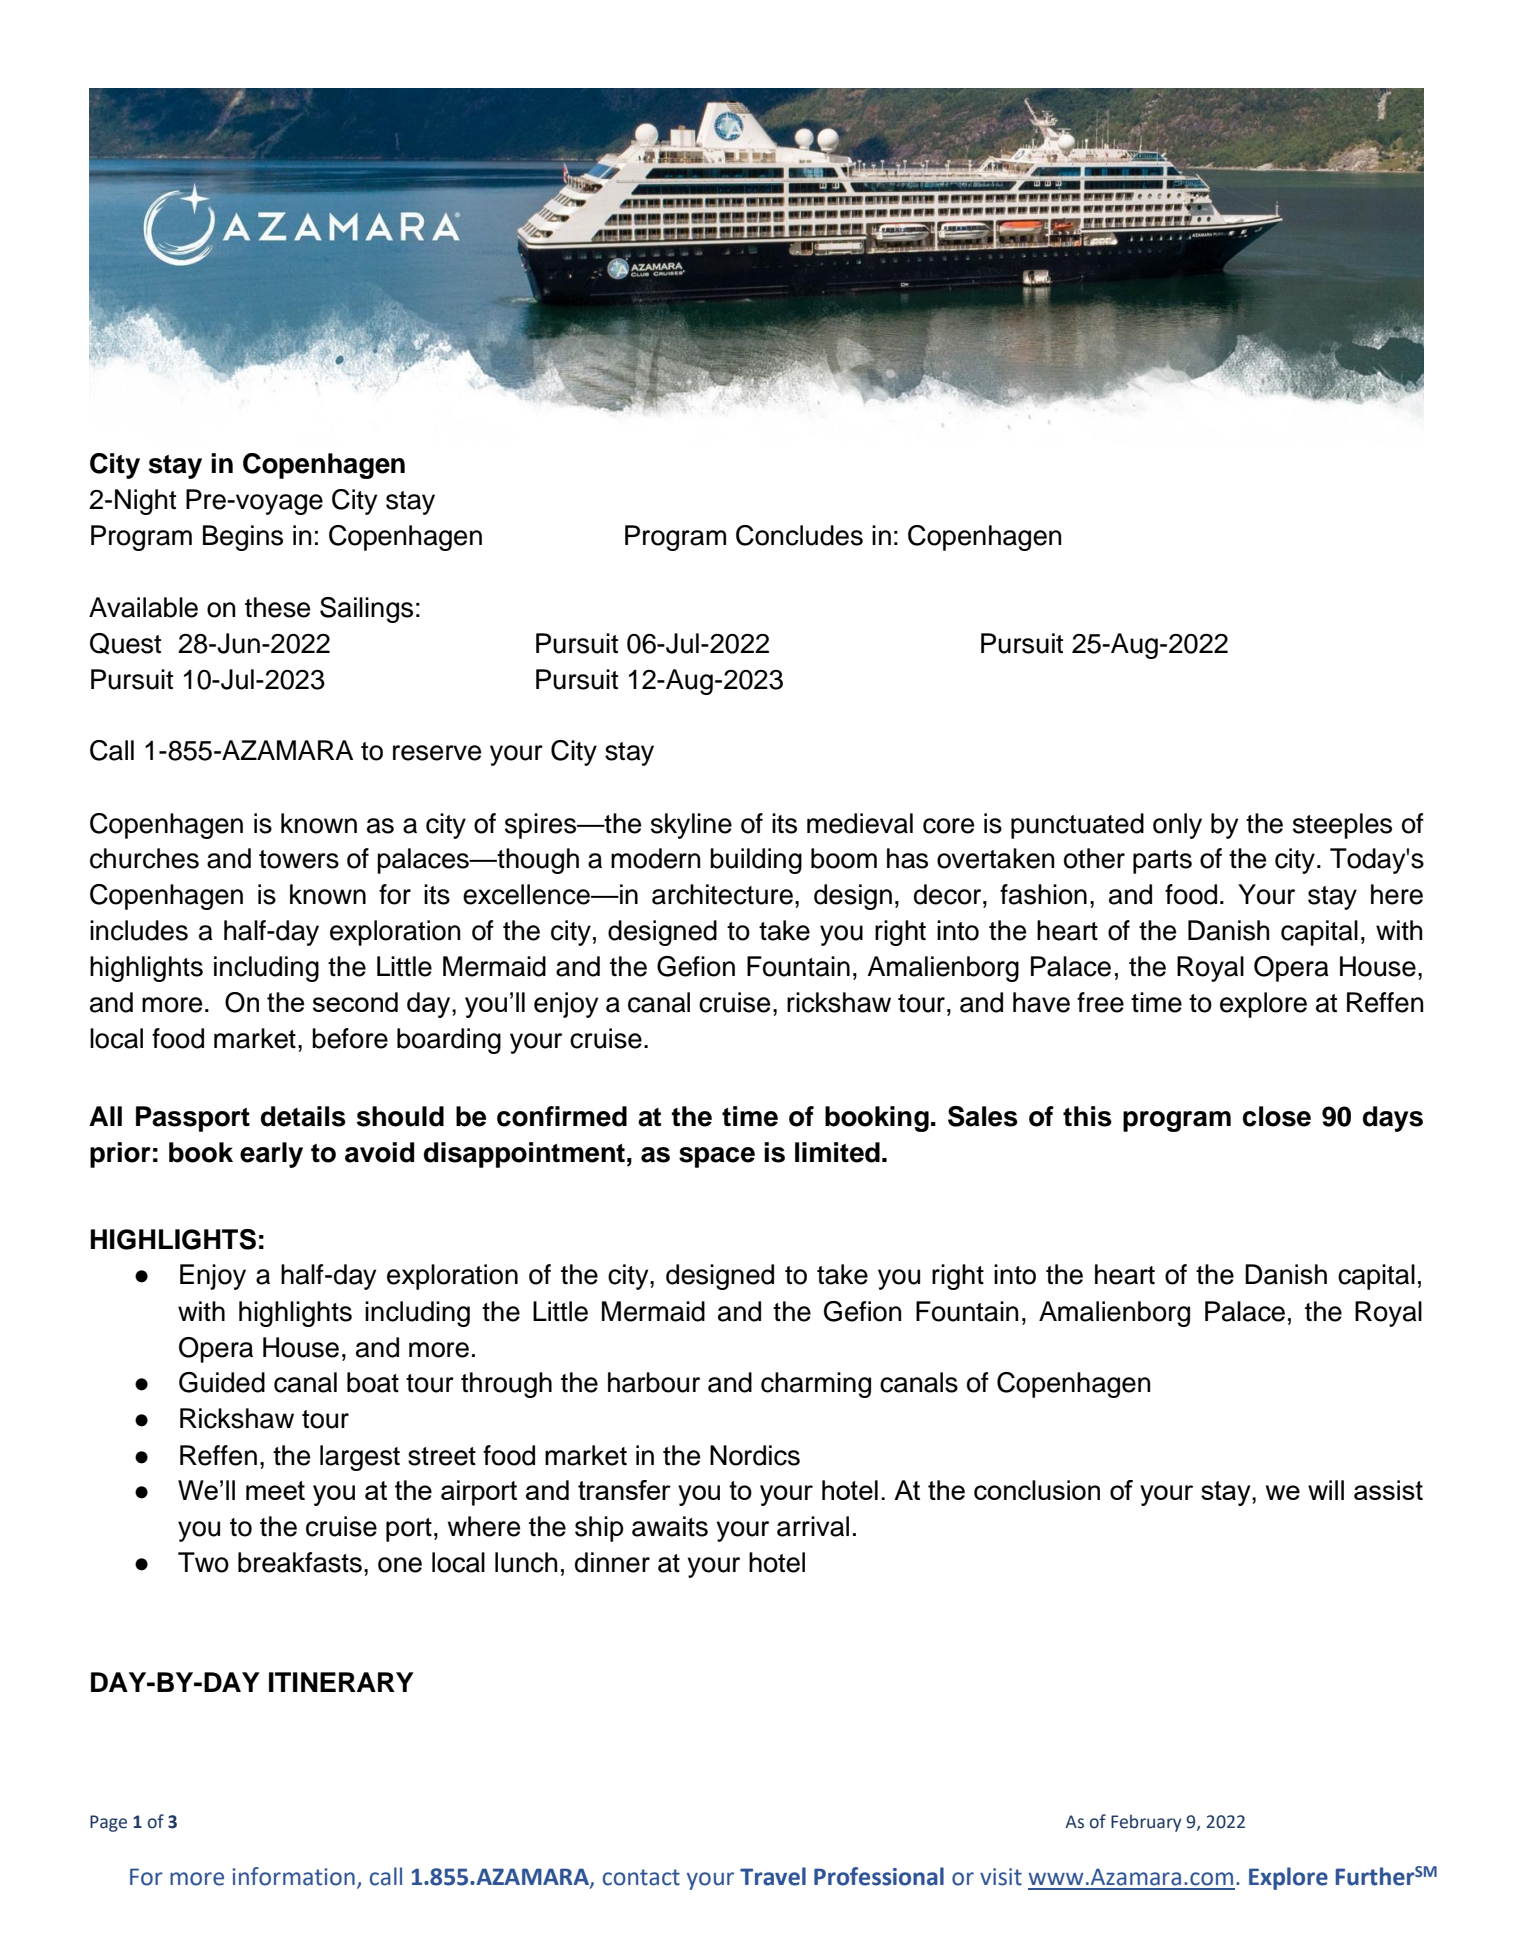 The width and height of the screenshot is (1513, 1958). I want to click on these, so click(277, 607).
